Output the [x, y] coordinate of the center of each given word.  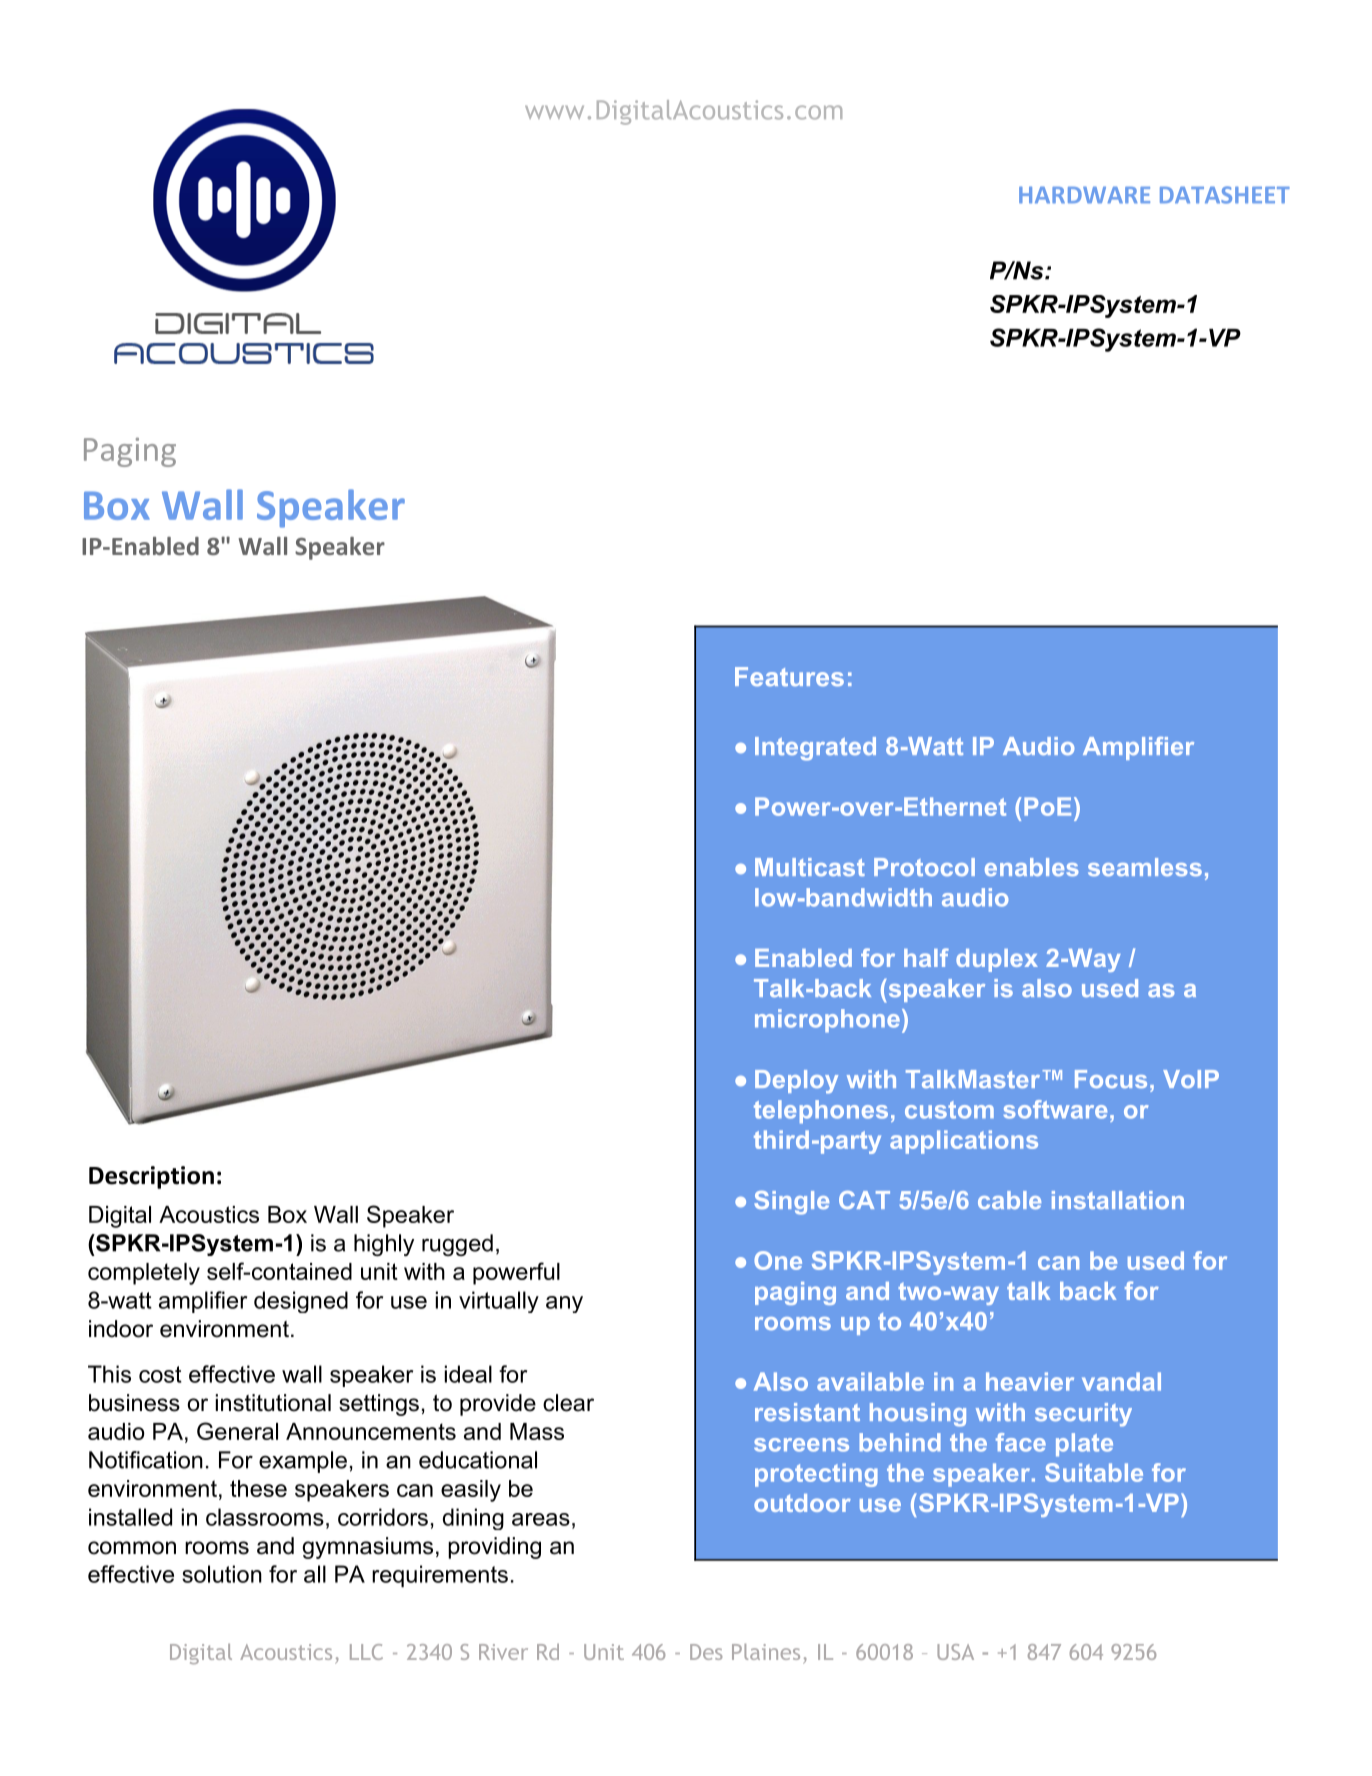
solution [222, 1574]
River [503, 1652]
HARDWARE [1084, 195]
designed [301, 1302]
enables [1031, 867]
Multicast [810, 867]
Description [151, 1177]
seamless [1145, 867]
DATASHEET [1225, 195]
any [564, 1304]
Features [789, 676]
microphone [827, 1021]
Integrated [815, 749]
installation [1118, 1200]
